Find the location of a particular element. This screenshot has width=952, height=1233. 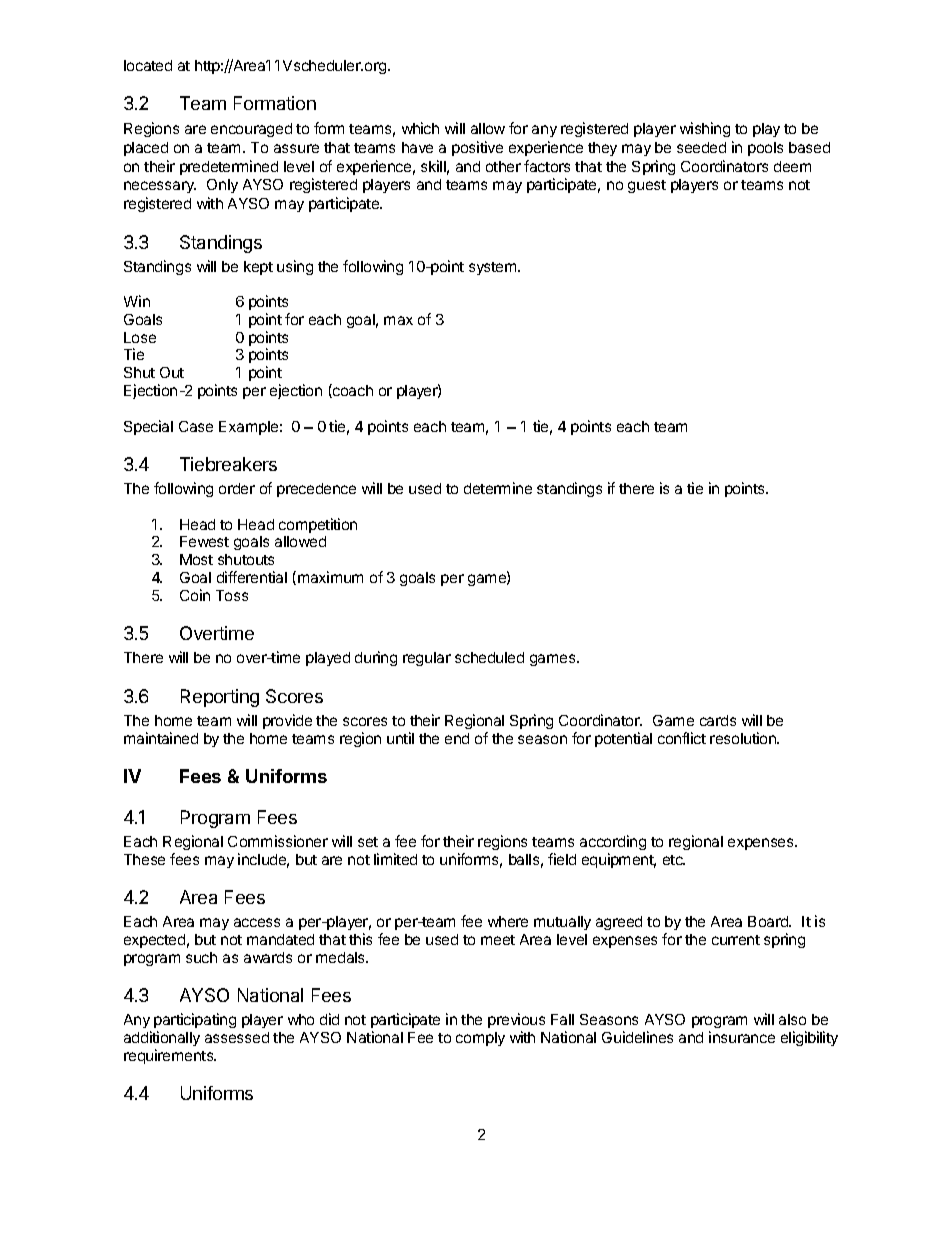

coach is located at coordinates (352, 391).
